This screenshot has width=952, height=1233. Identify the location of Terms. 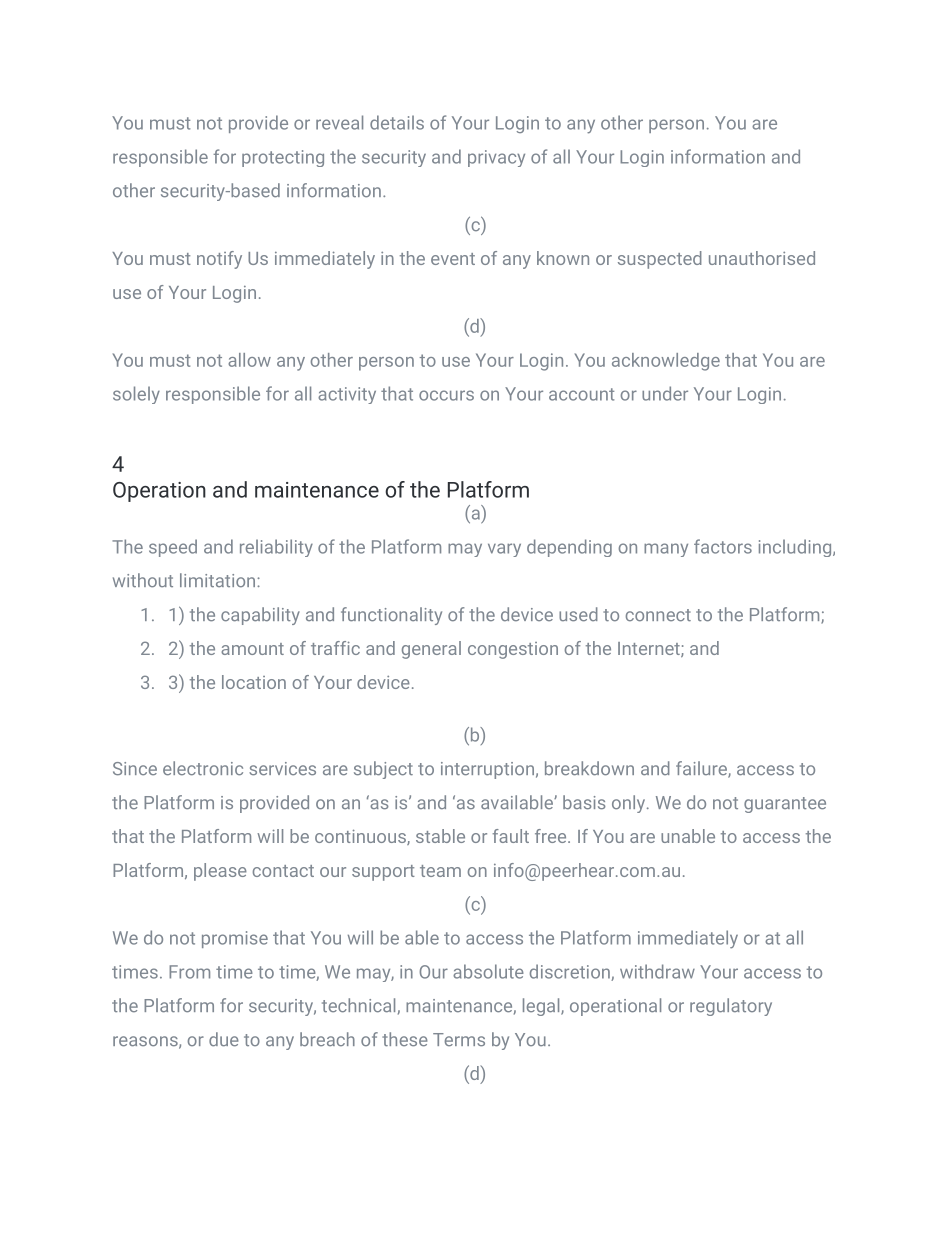
(459, 1039).
